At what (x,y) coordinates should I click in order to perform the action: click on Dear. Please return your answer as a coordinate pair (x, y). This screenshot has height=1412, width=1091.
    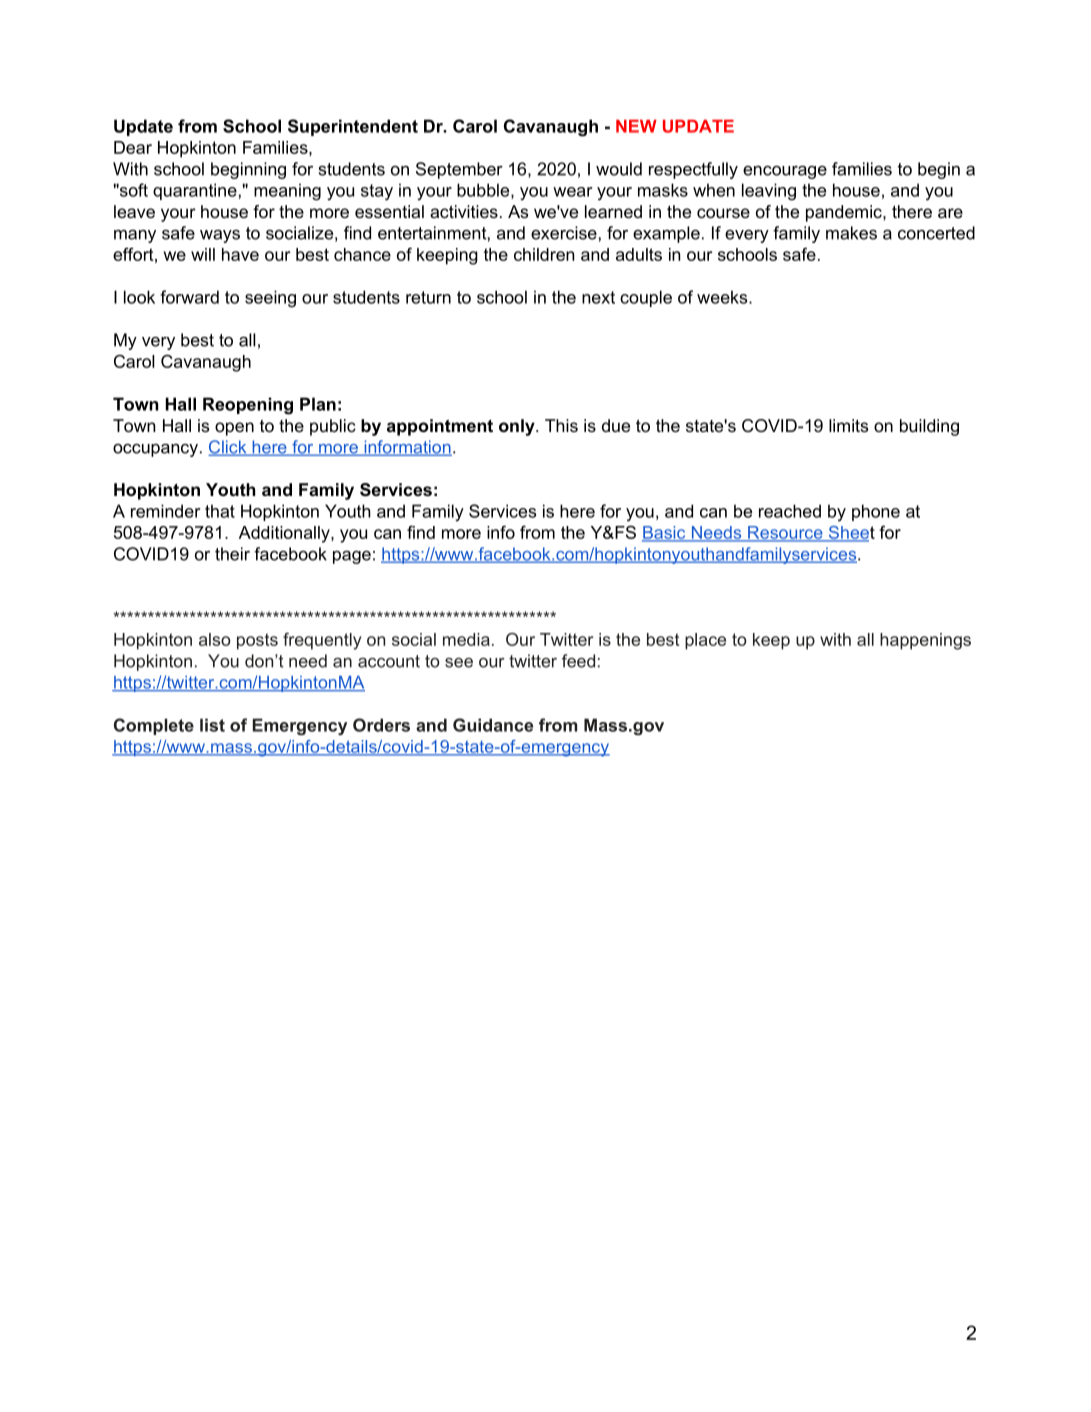
    Looking at the image, I should click on (133, 147).
